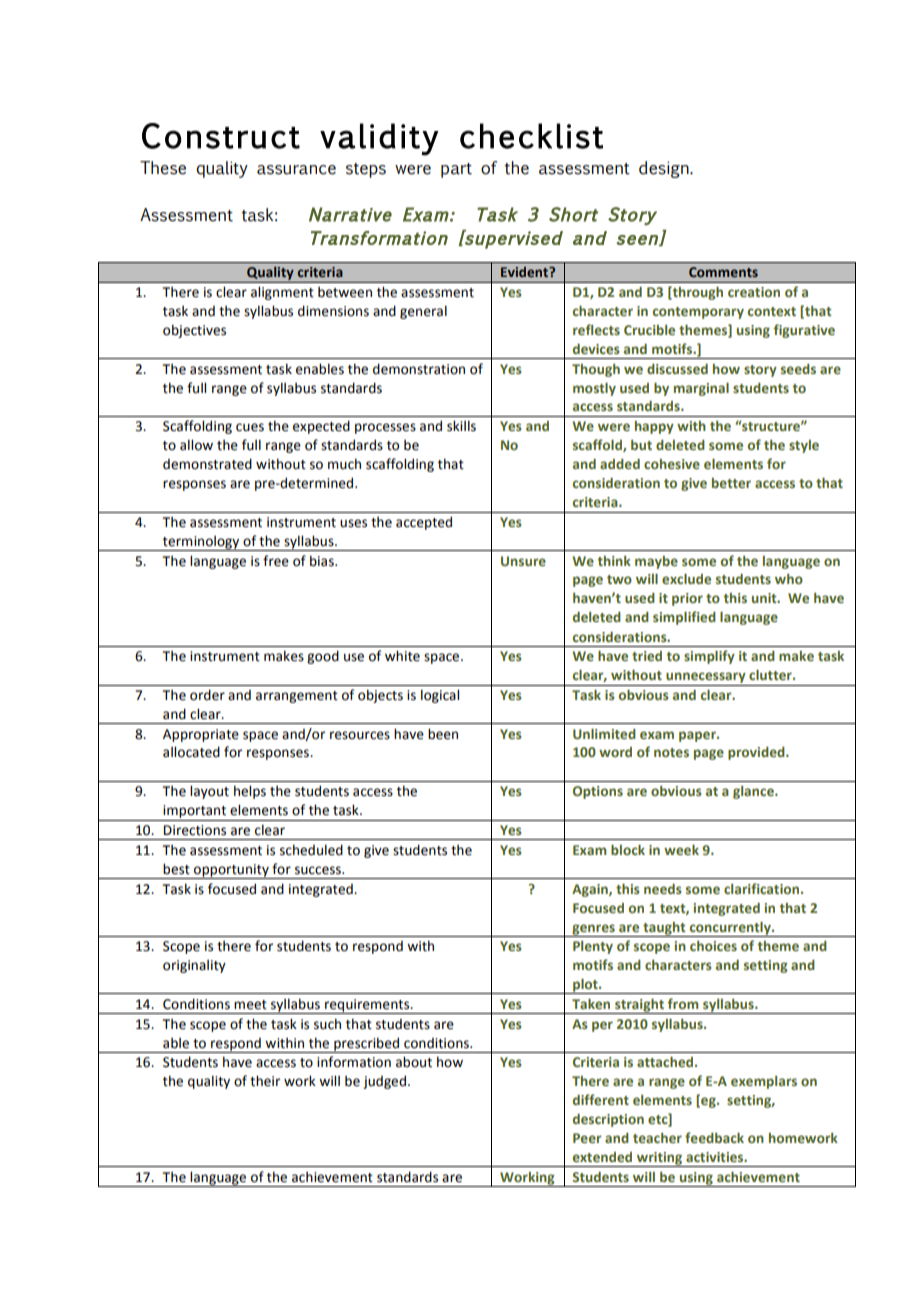  Describe the element at coordinates (440, 696) in the screenshot. I see `logical` at that location.
